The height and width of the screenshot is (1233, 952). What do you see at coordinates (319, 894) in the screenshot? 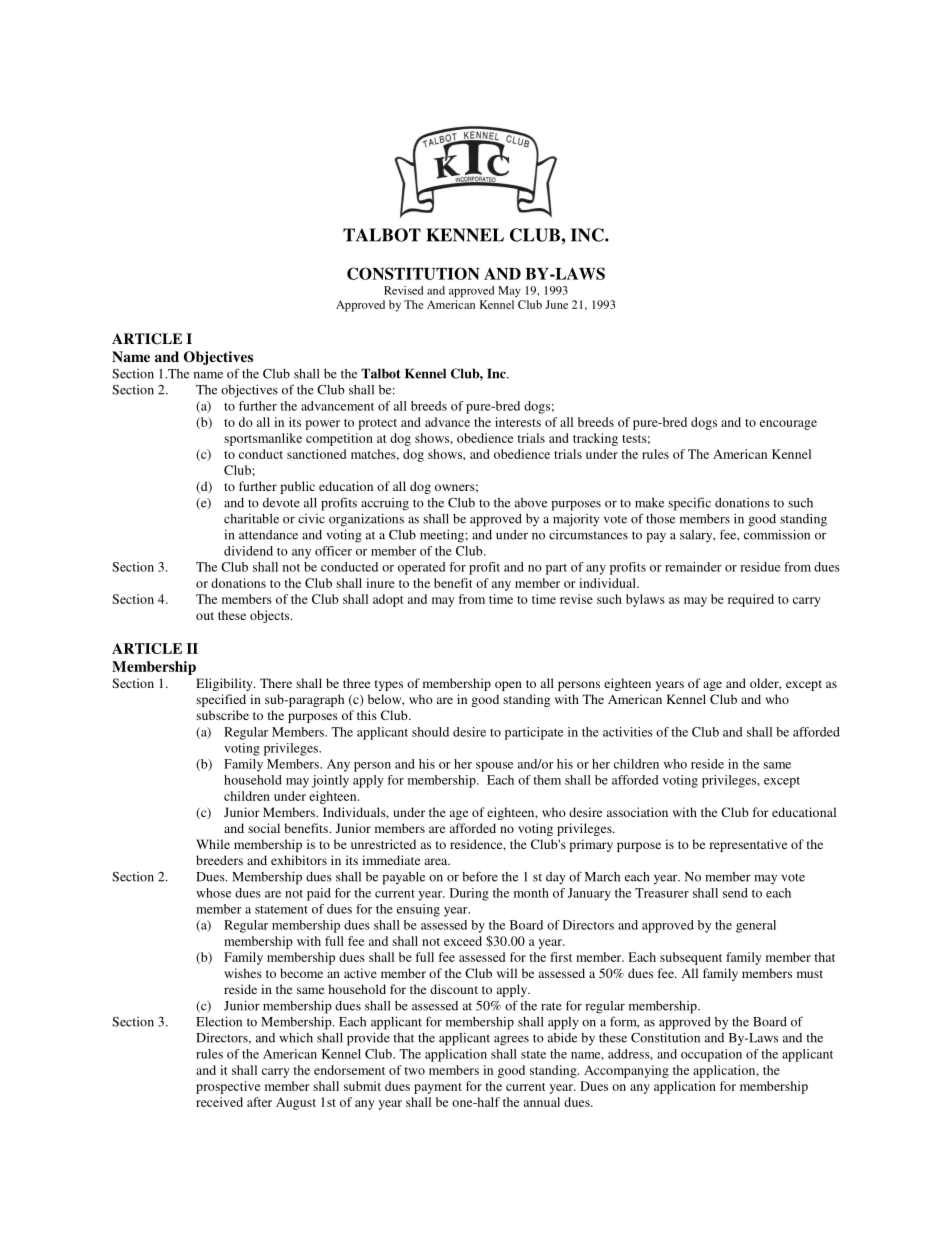
I see `paid` at bounding box center [319, 894].
